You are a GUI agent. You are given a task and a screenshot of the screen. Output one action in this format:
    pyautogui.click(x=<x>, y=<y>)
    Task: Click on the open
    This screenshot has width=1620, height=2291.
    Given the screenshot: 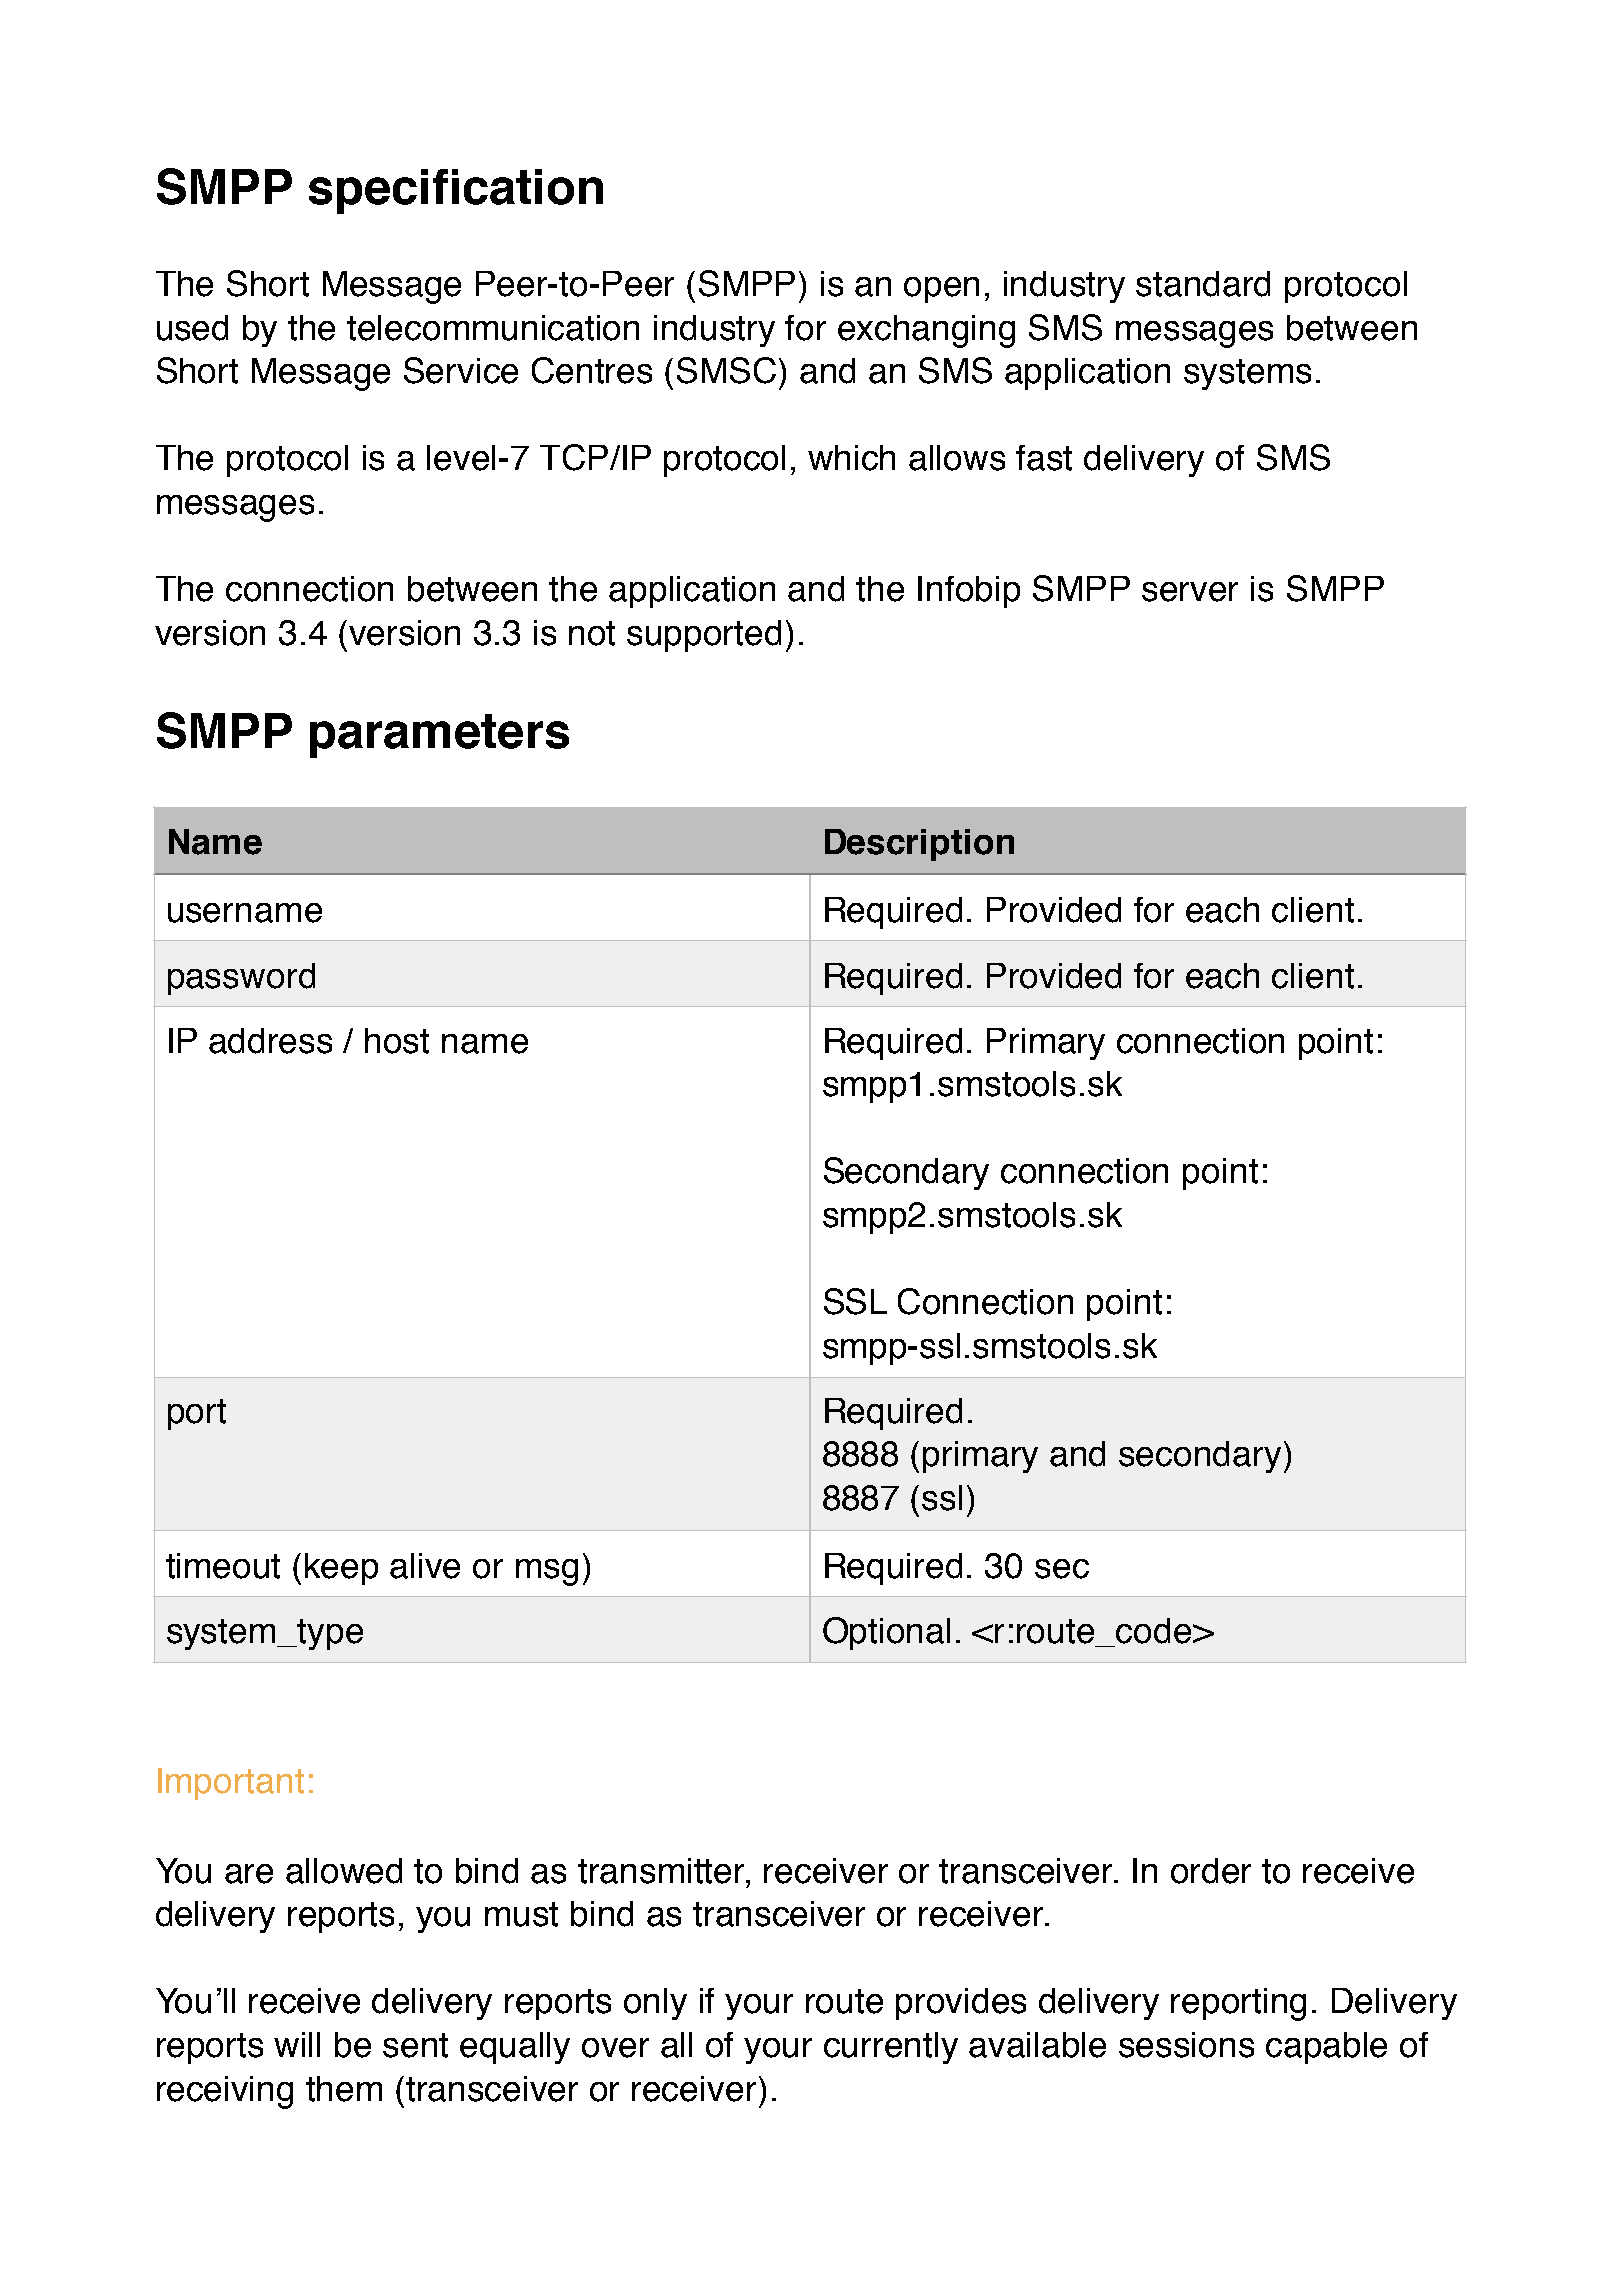 What is the action you would take?
    pyautogui.click(x=941, y=290)
